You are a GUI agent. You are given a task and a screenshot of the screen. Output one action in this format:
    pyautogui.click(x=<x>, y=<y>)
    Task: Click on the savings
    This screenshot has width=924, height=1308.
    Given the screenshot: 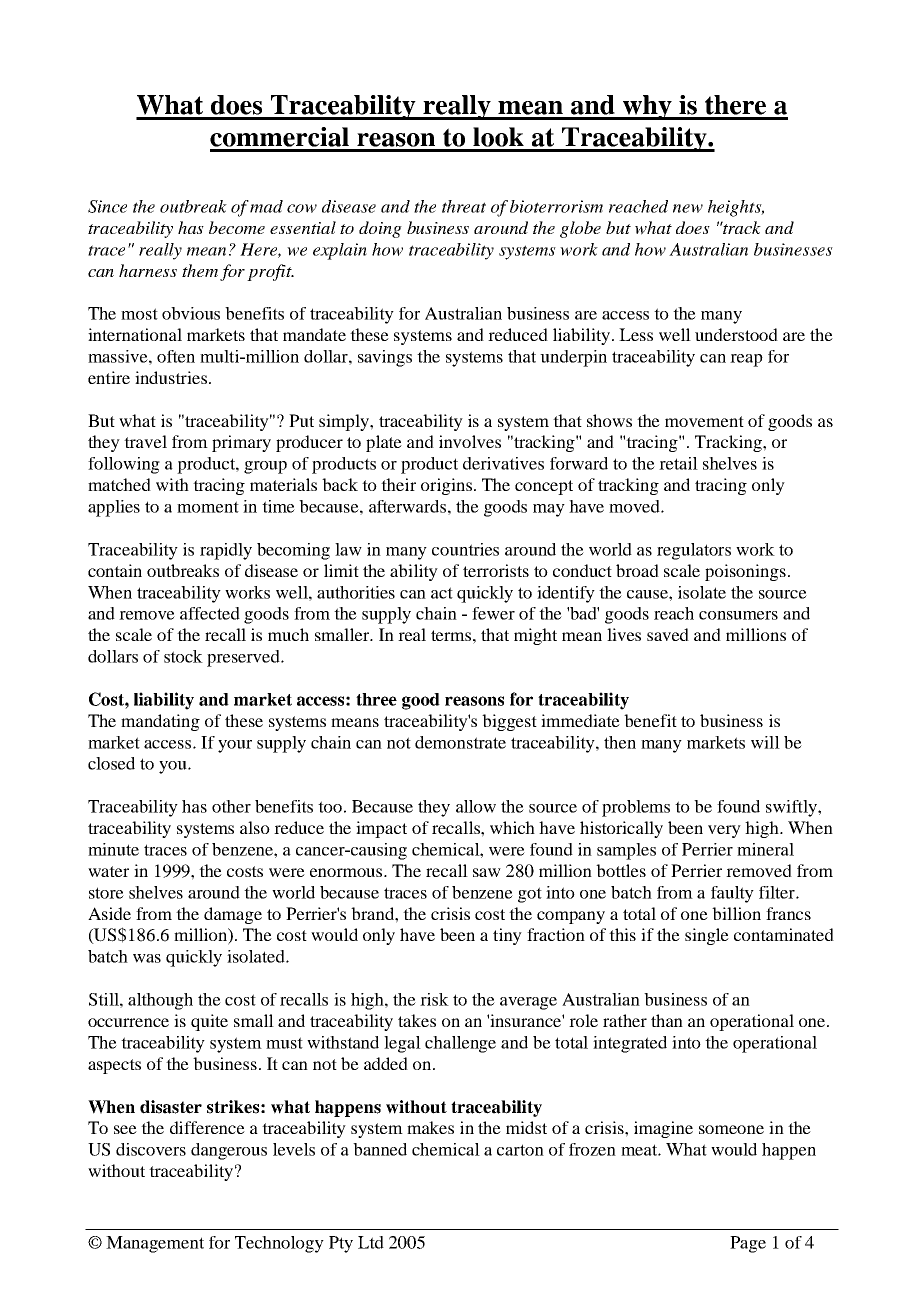 What is the action you would take?
    pyautogui.click(x=385, y=358)
